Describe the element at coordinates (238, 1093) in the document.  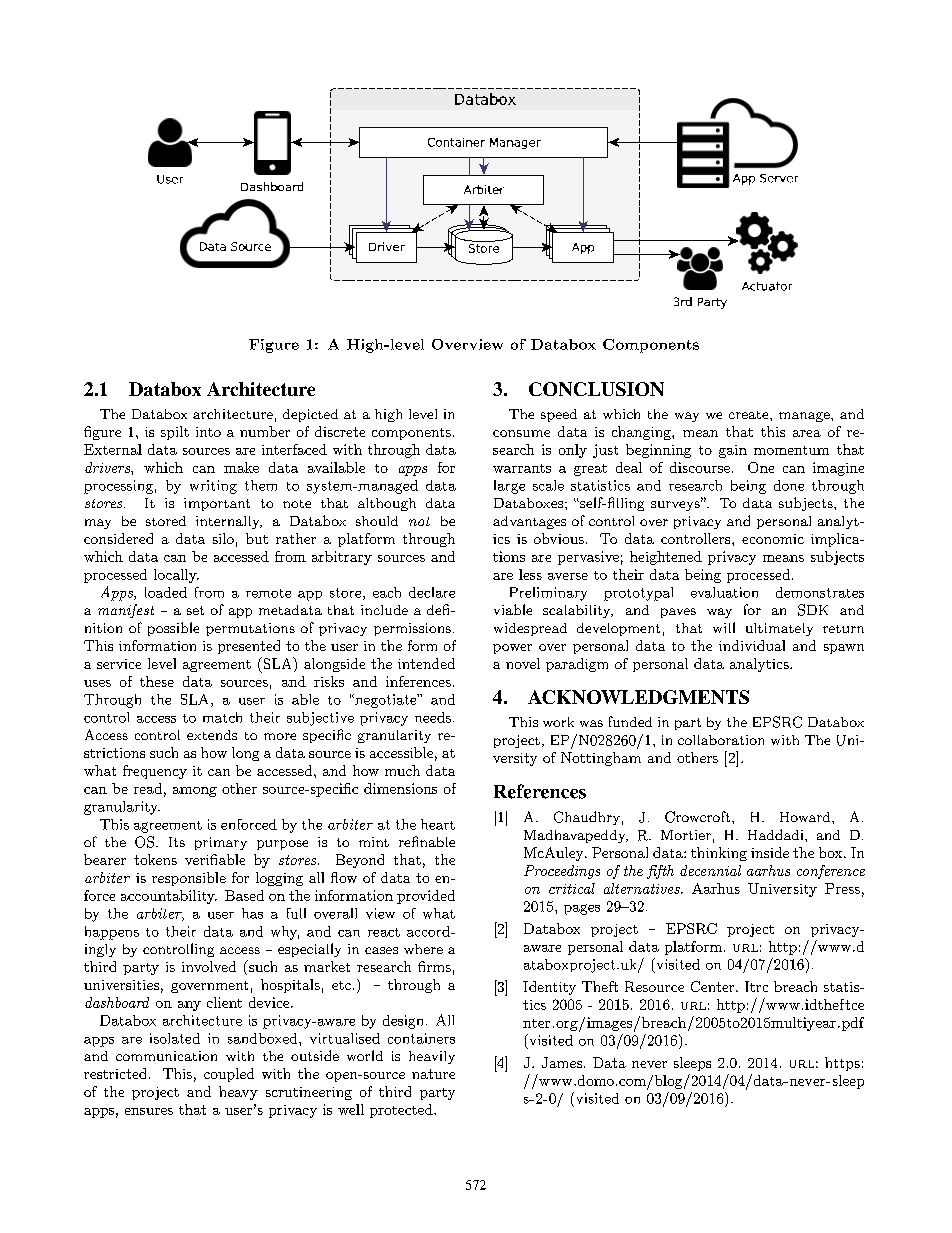
I see `heavy` at that location.
